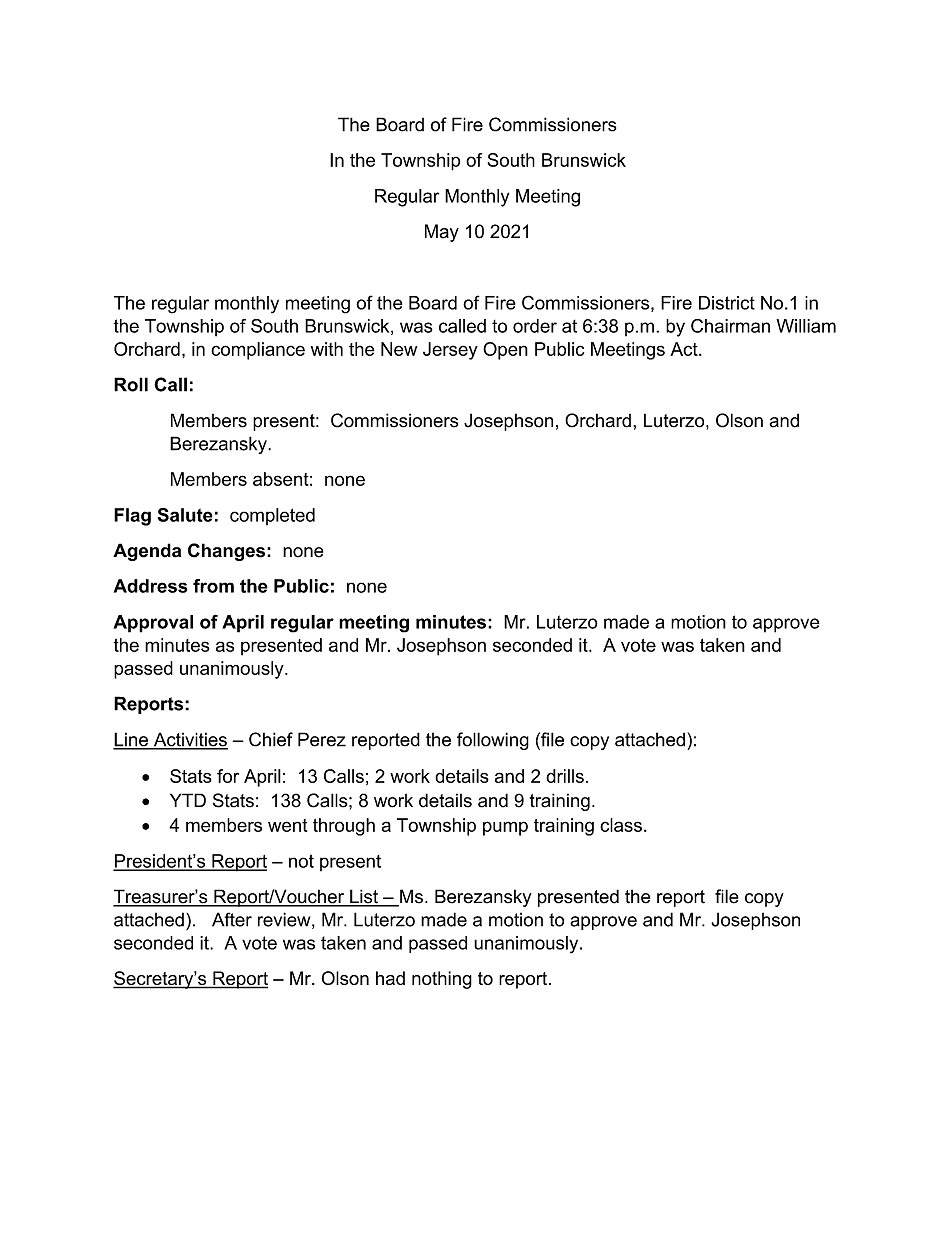 This screenshot has height=1233, width=952. What do you see at coordinates (493, 741) in the screenshot?
I see `following` at bounding box center [493, 741].
